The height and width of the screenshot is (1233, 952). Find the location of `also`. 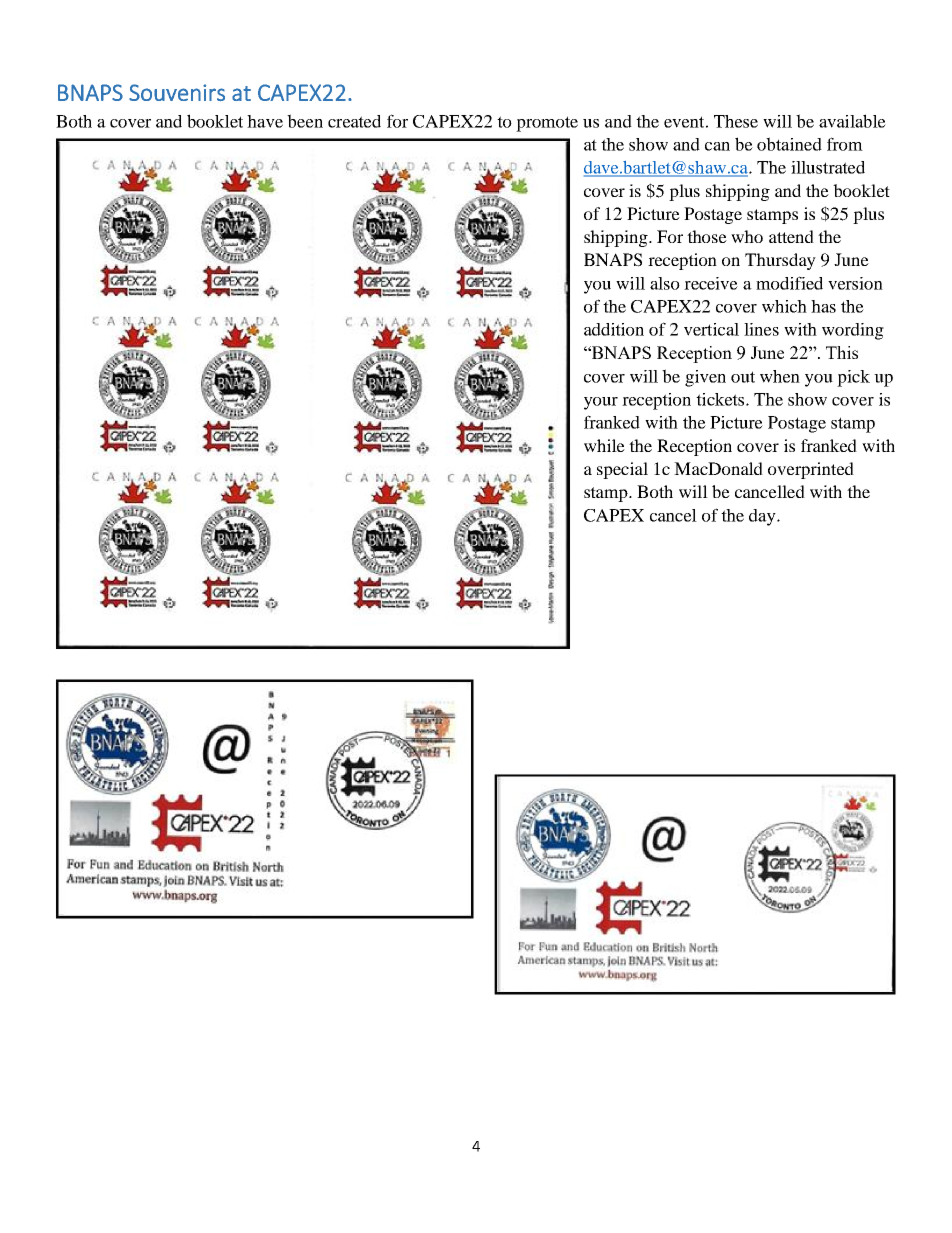

also is located at coordinates (665, 283).
